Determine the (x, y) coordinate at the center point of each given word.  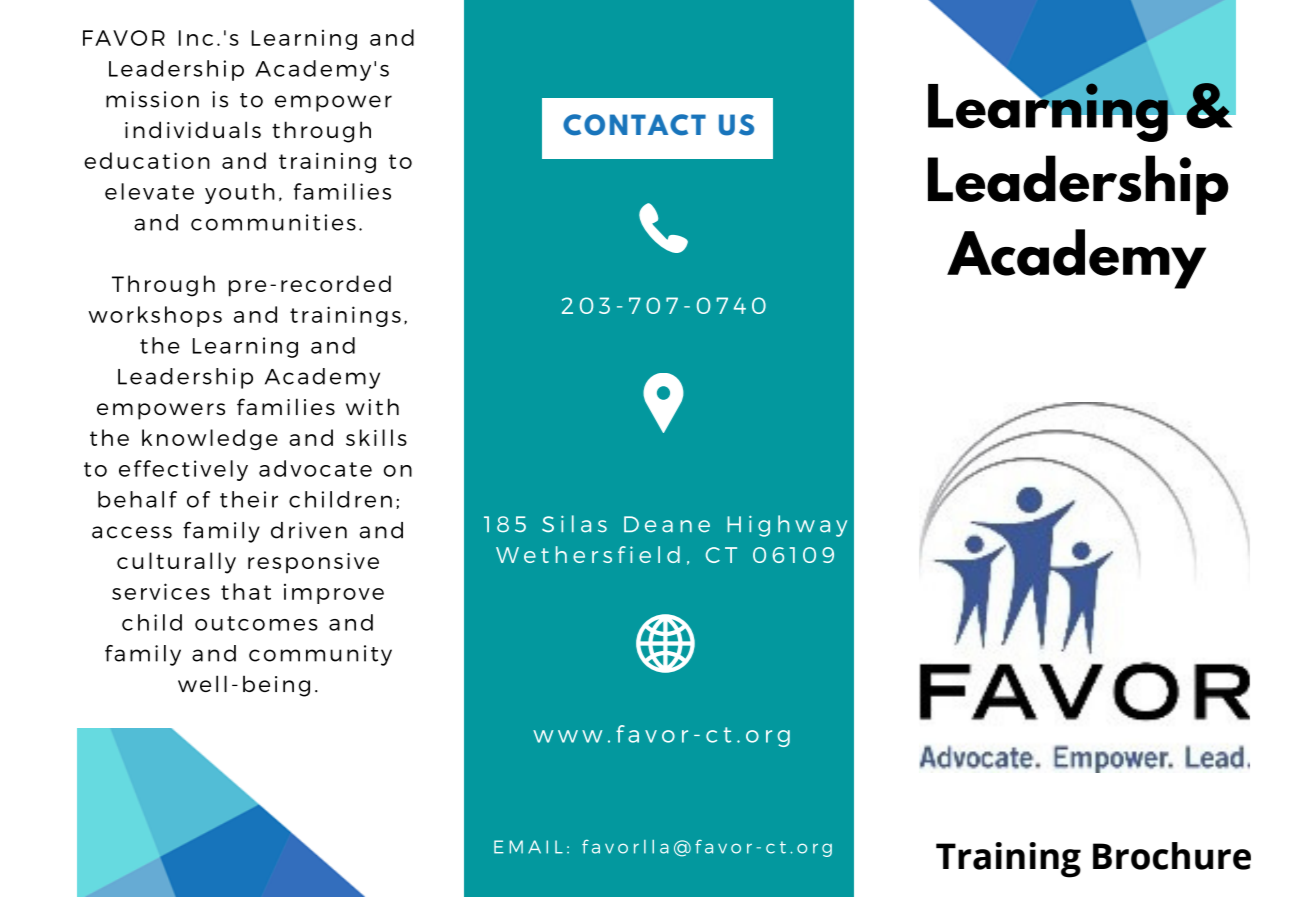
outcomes (256, 623)
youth (240, 193)
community (320, 655)
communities (273, 222)
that (246, 591)
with (372, 406)
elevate (149, 191)
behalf (137, 499)
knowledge (210, 439)
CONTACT (634, 125)
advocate (315, 468)
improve (334, 594)
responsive (313, 563)
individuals (193, 129)
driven (309, 530)
